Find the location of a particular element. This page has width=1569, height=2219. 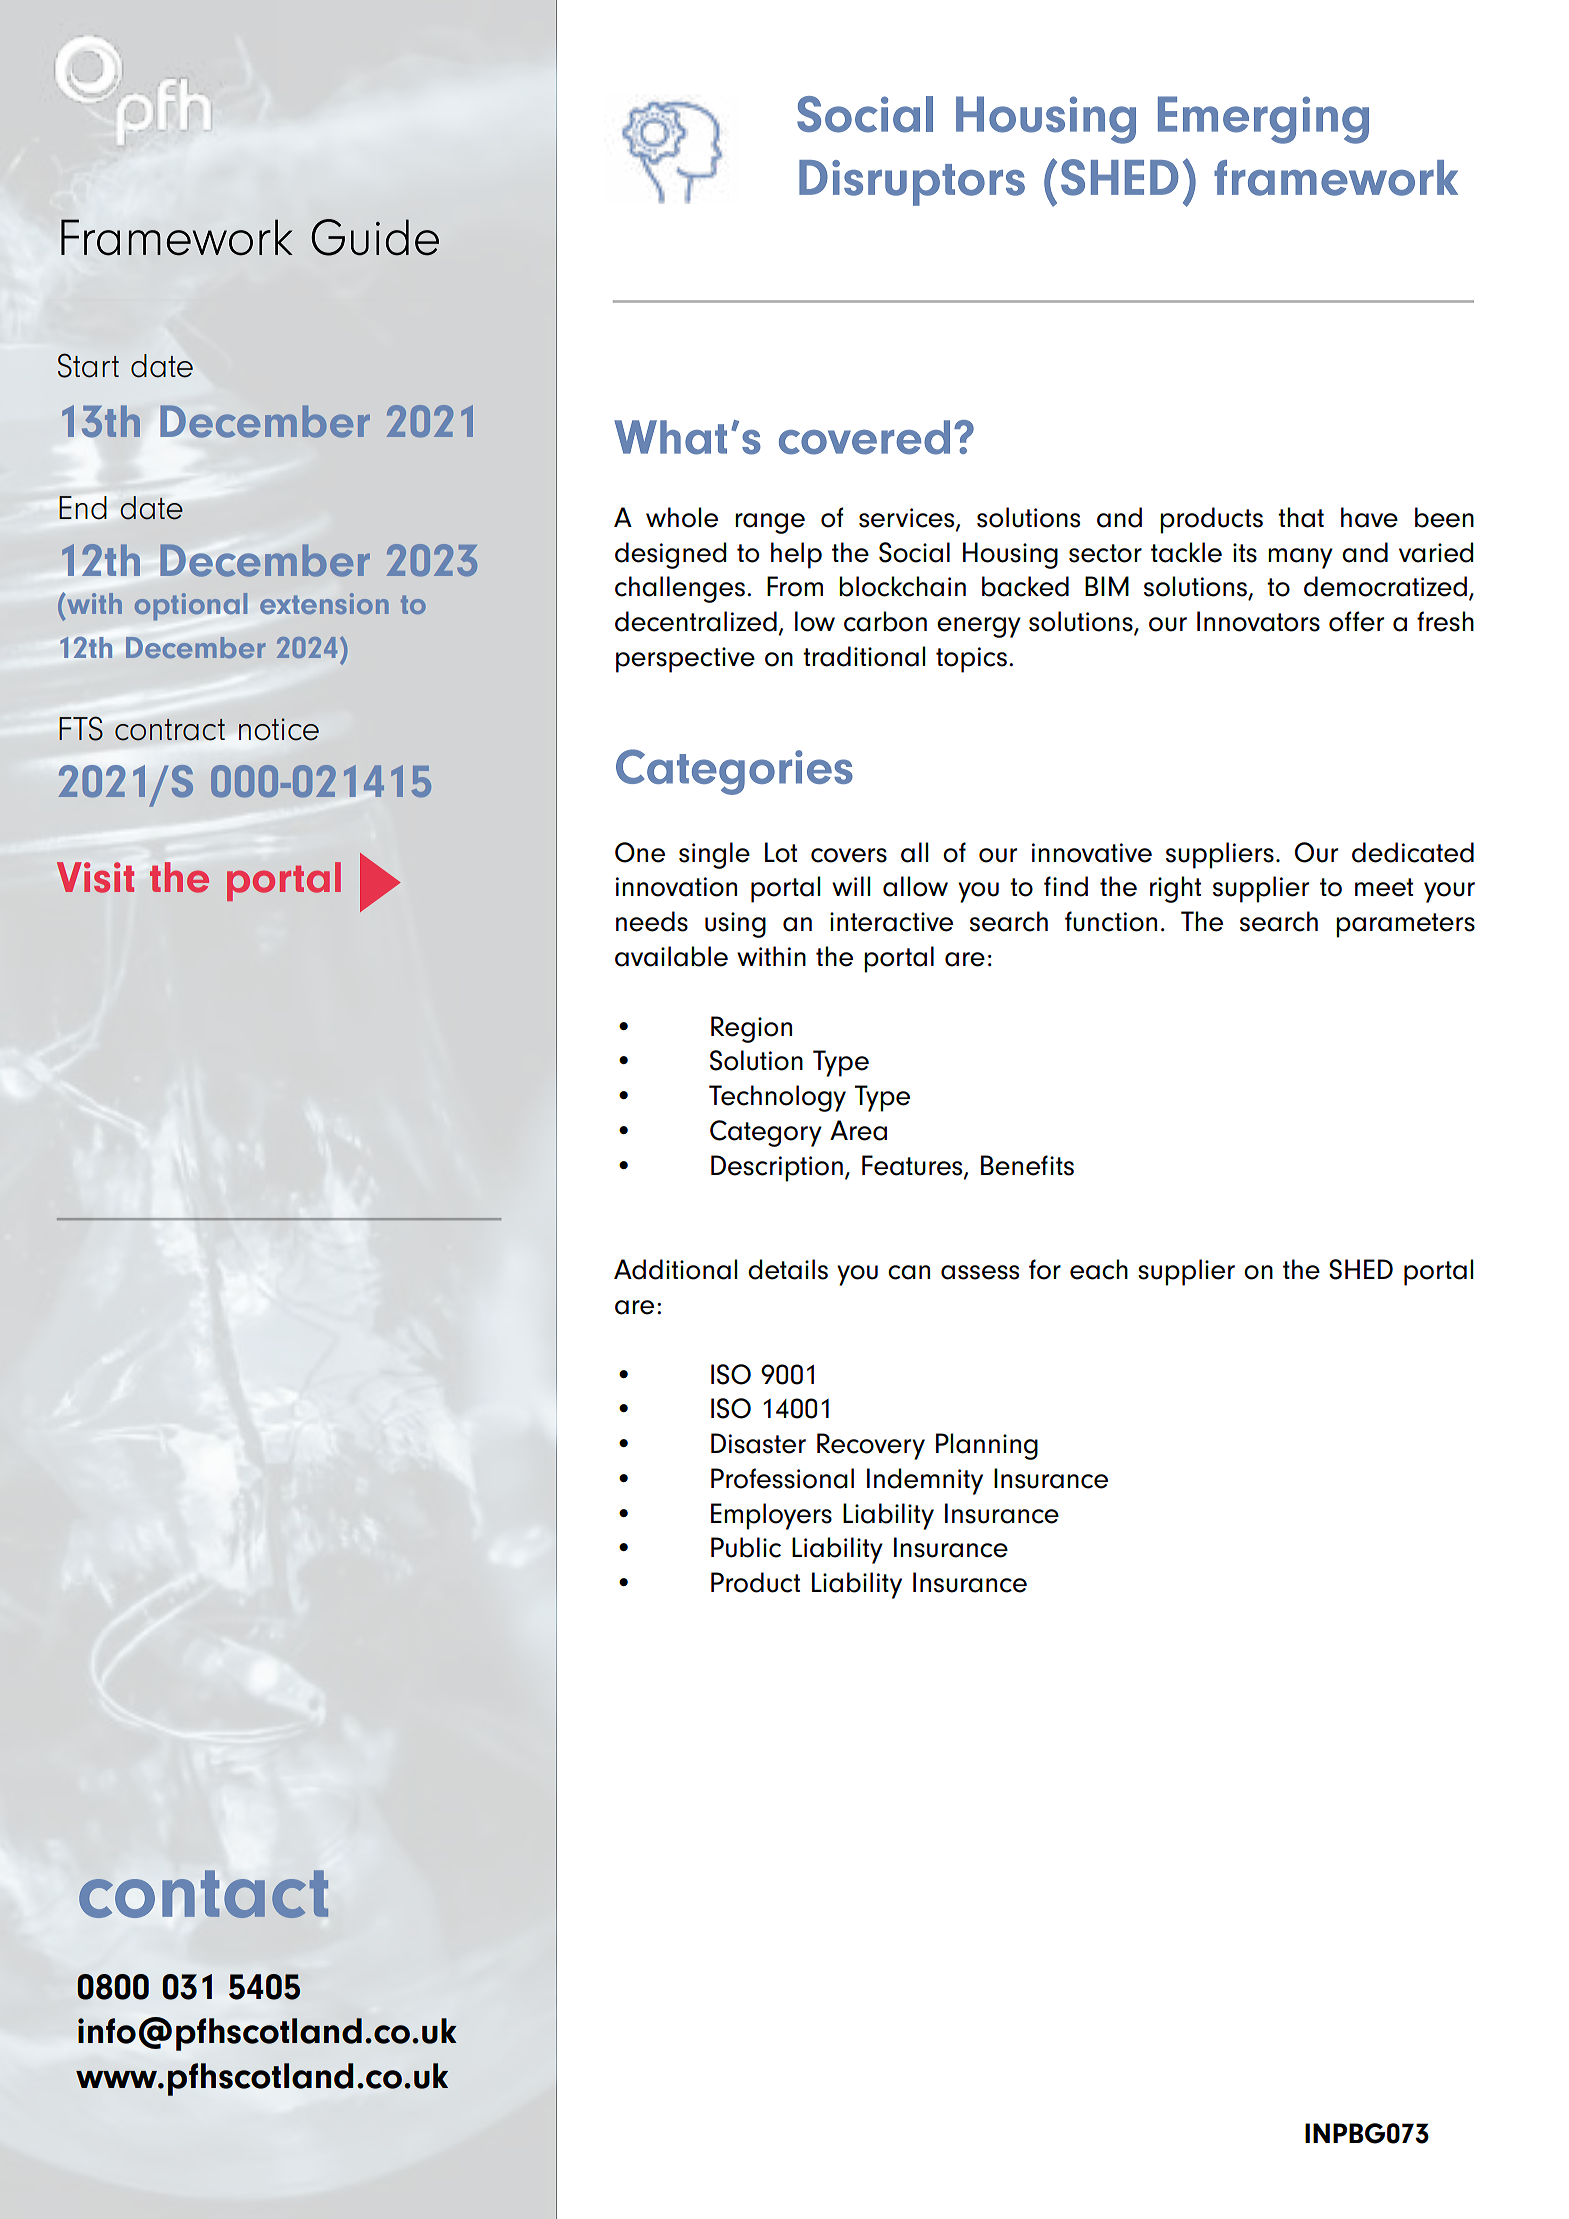

each is located at coordinates (1099, 1269).
